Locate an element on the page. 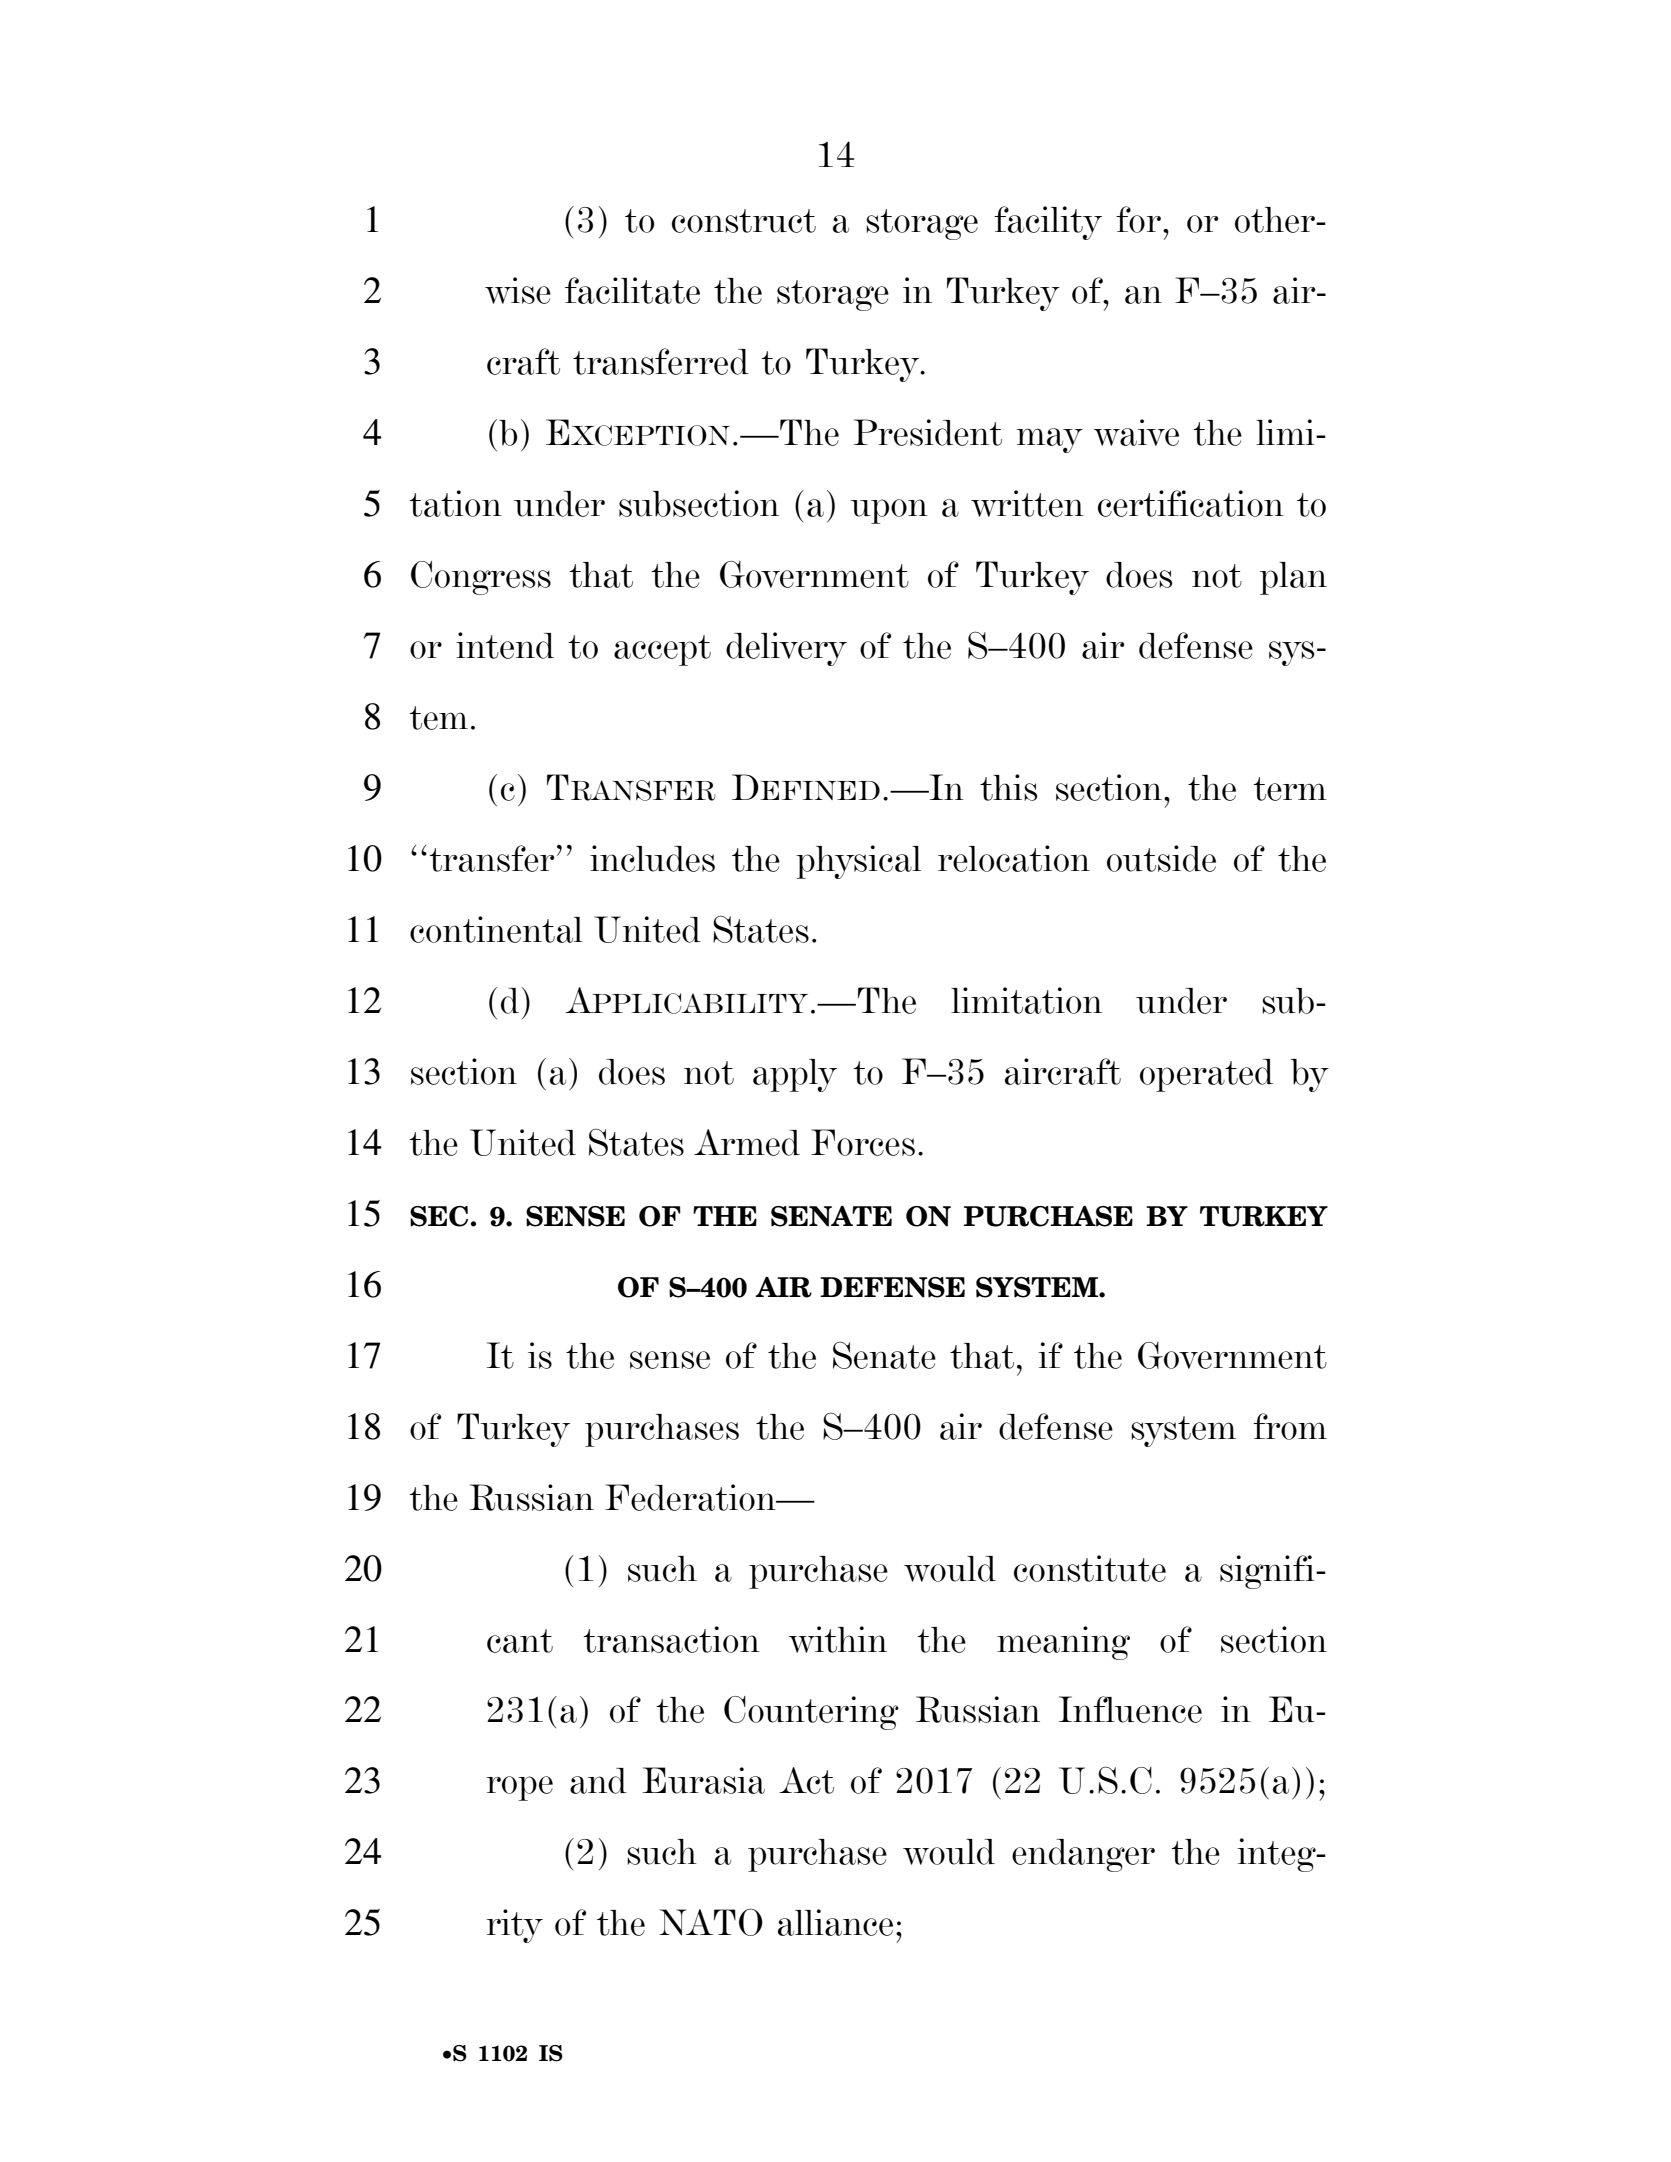 This page has height=2162, width=1671. and is located at coordinates (598, 1781).
